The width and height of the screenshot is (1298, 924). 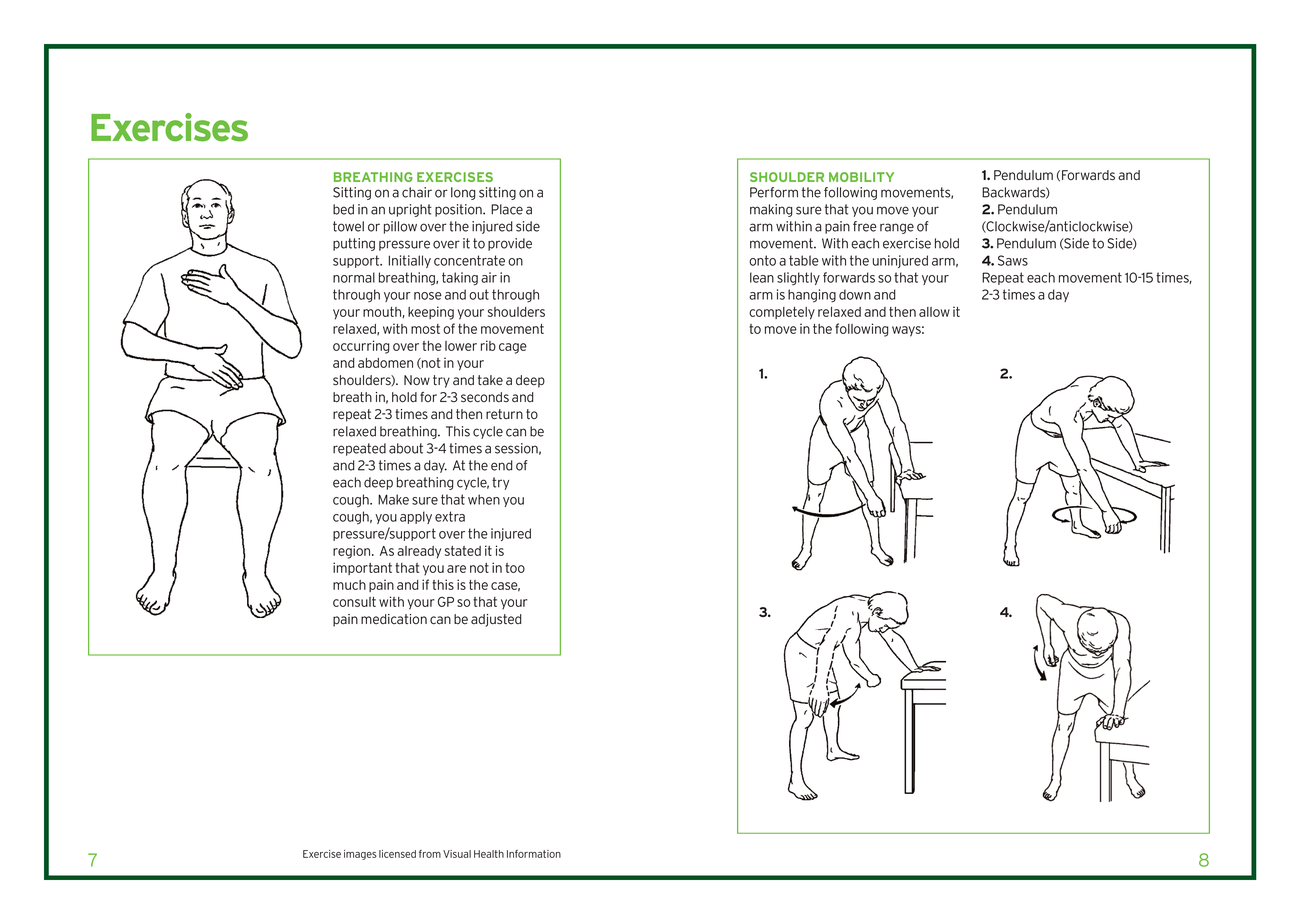 What do you see at coordinates (456, 569) in the screenshot?
I see `are` at bounding box center [456, 569].
